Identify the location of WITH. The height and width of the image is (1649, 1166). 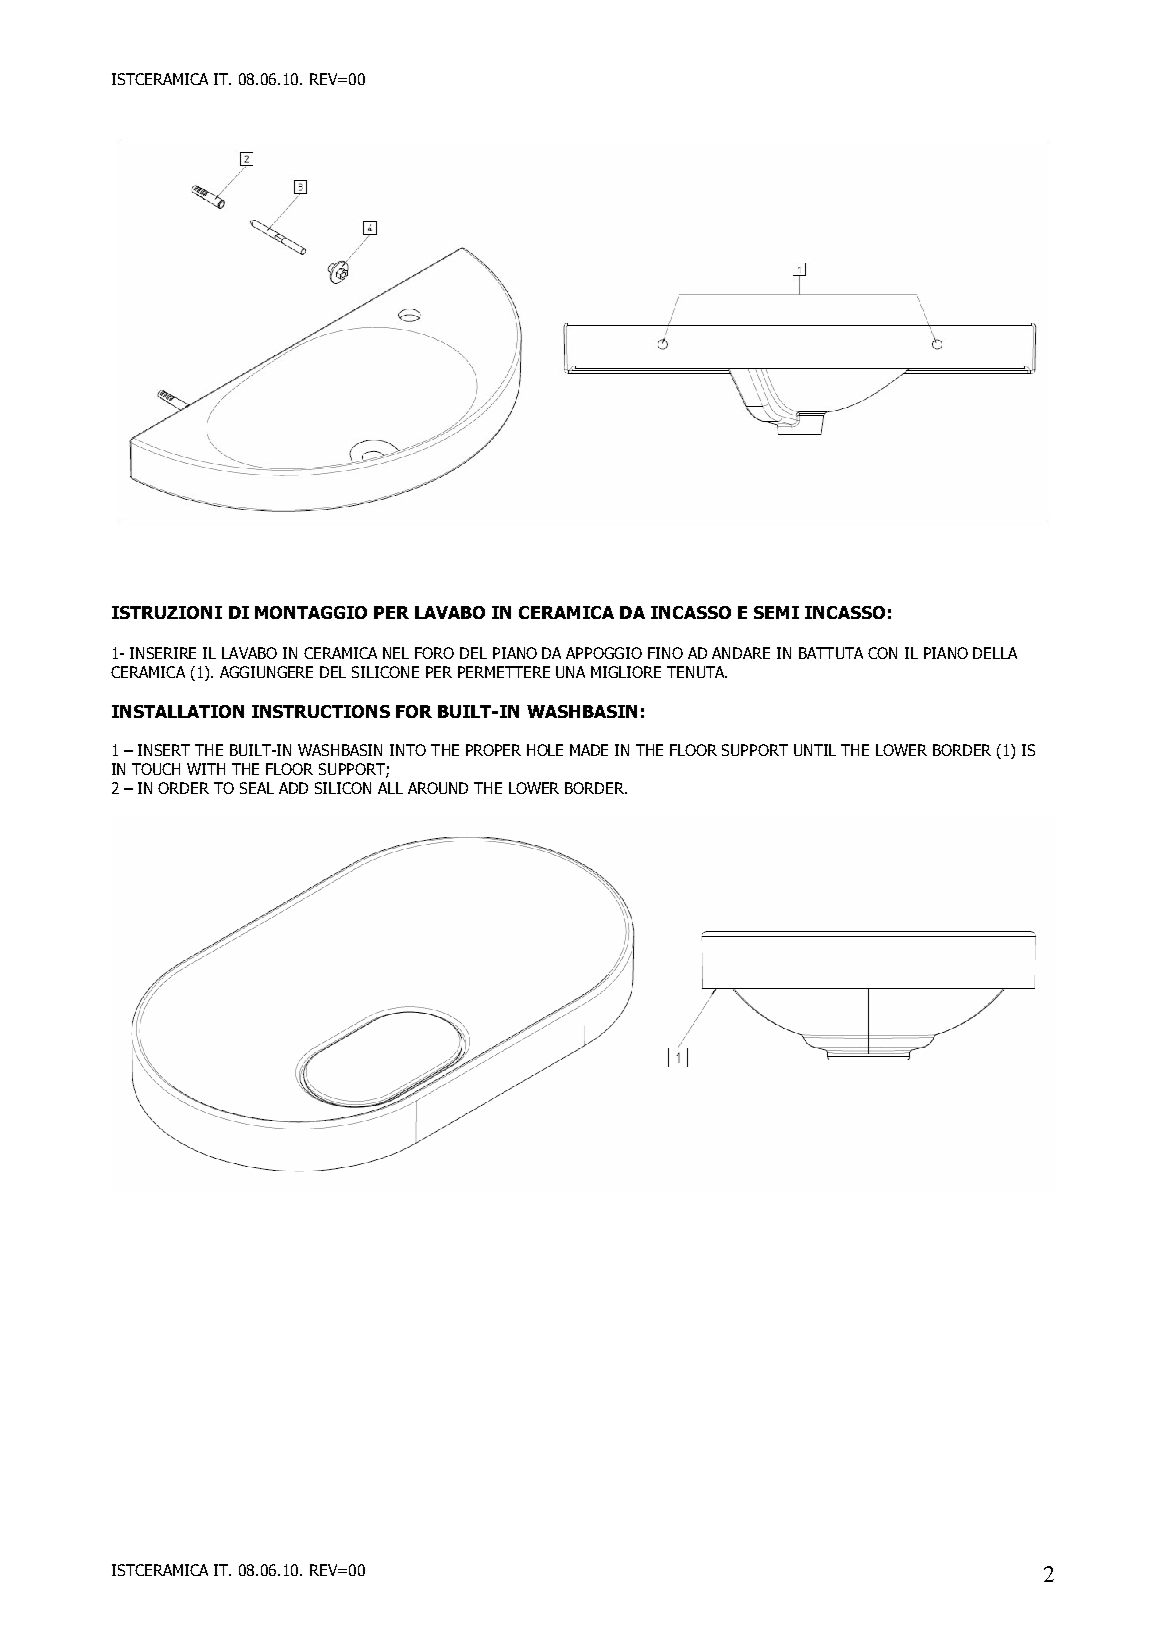
(206, 769).
